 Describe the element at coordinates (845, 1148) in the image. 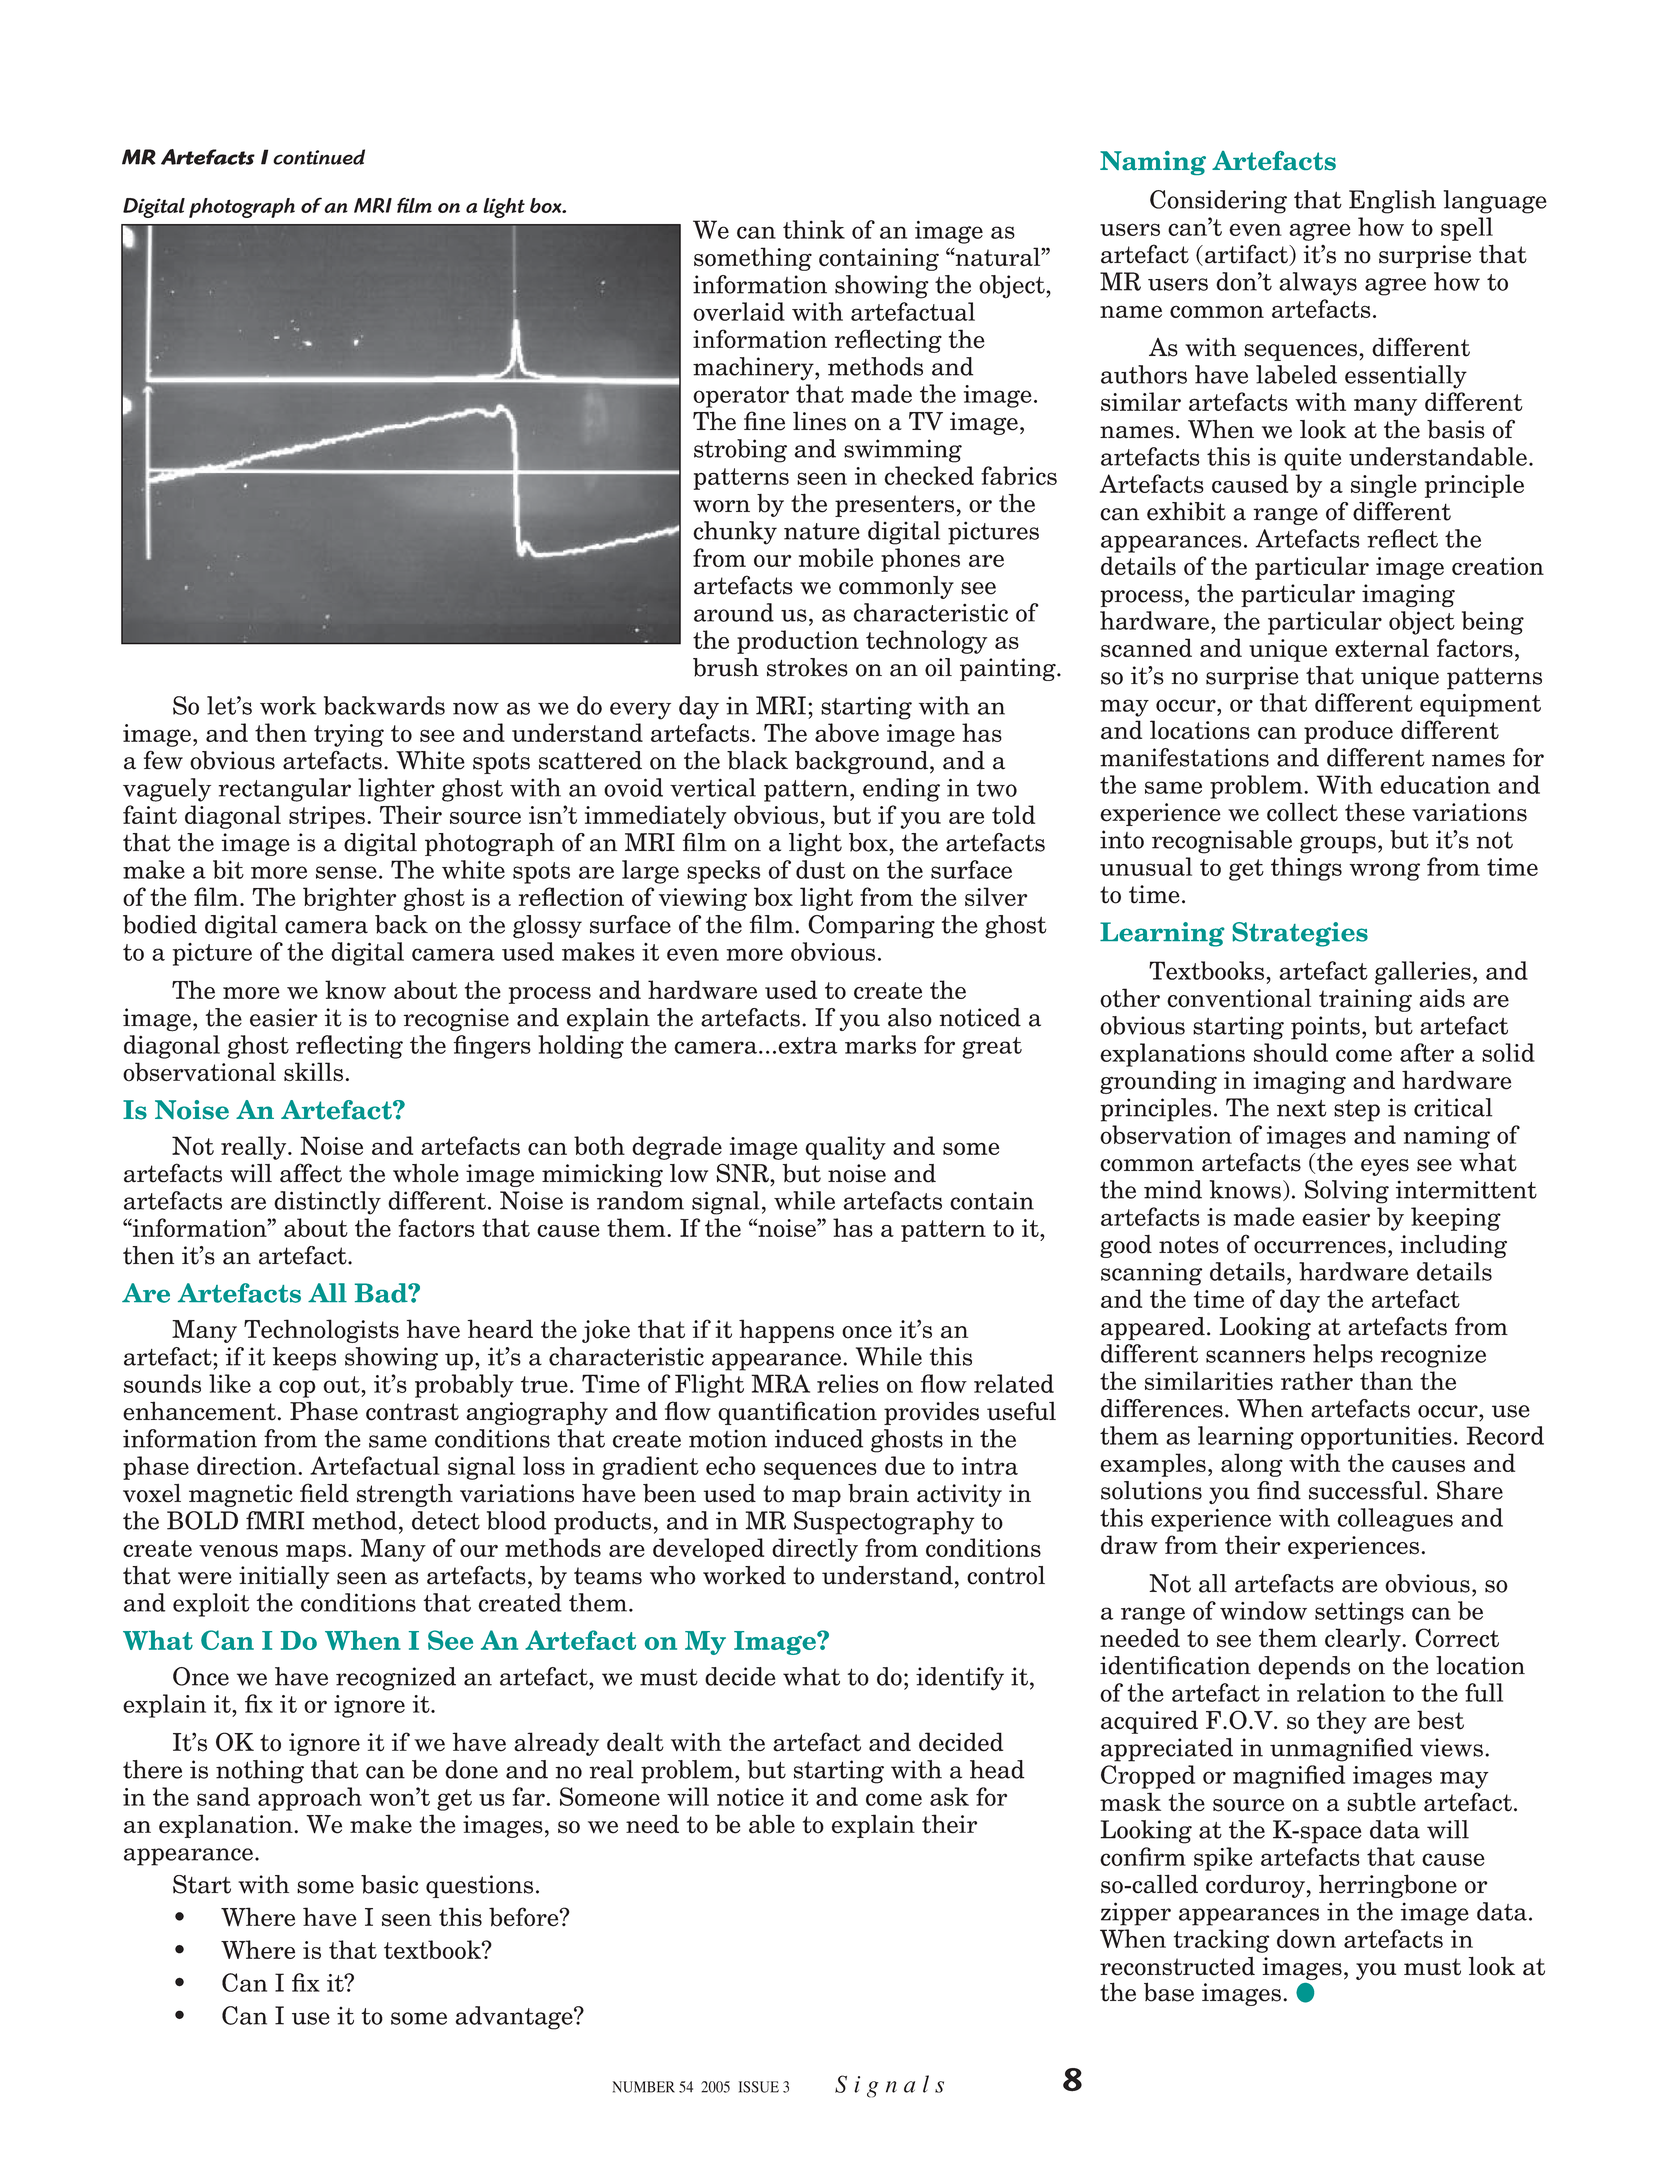

I see `quality` at that location.
